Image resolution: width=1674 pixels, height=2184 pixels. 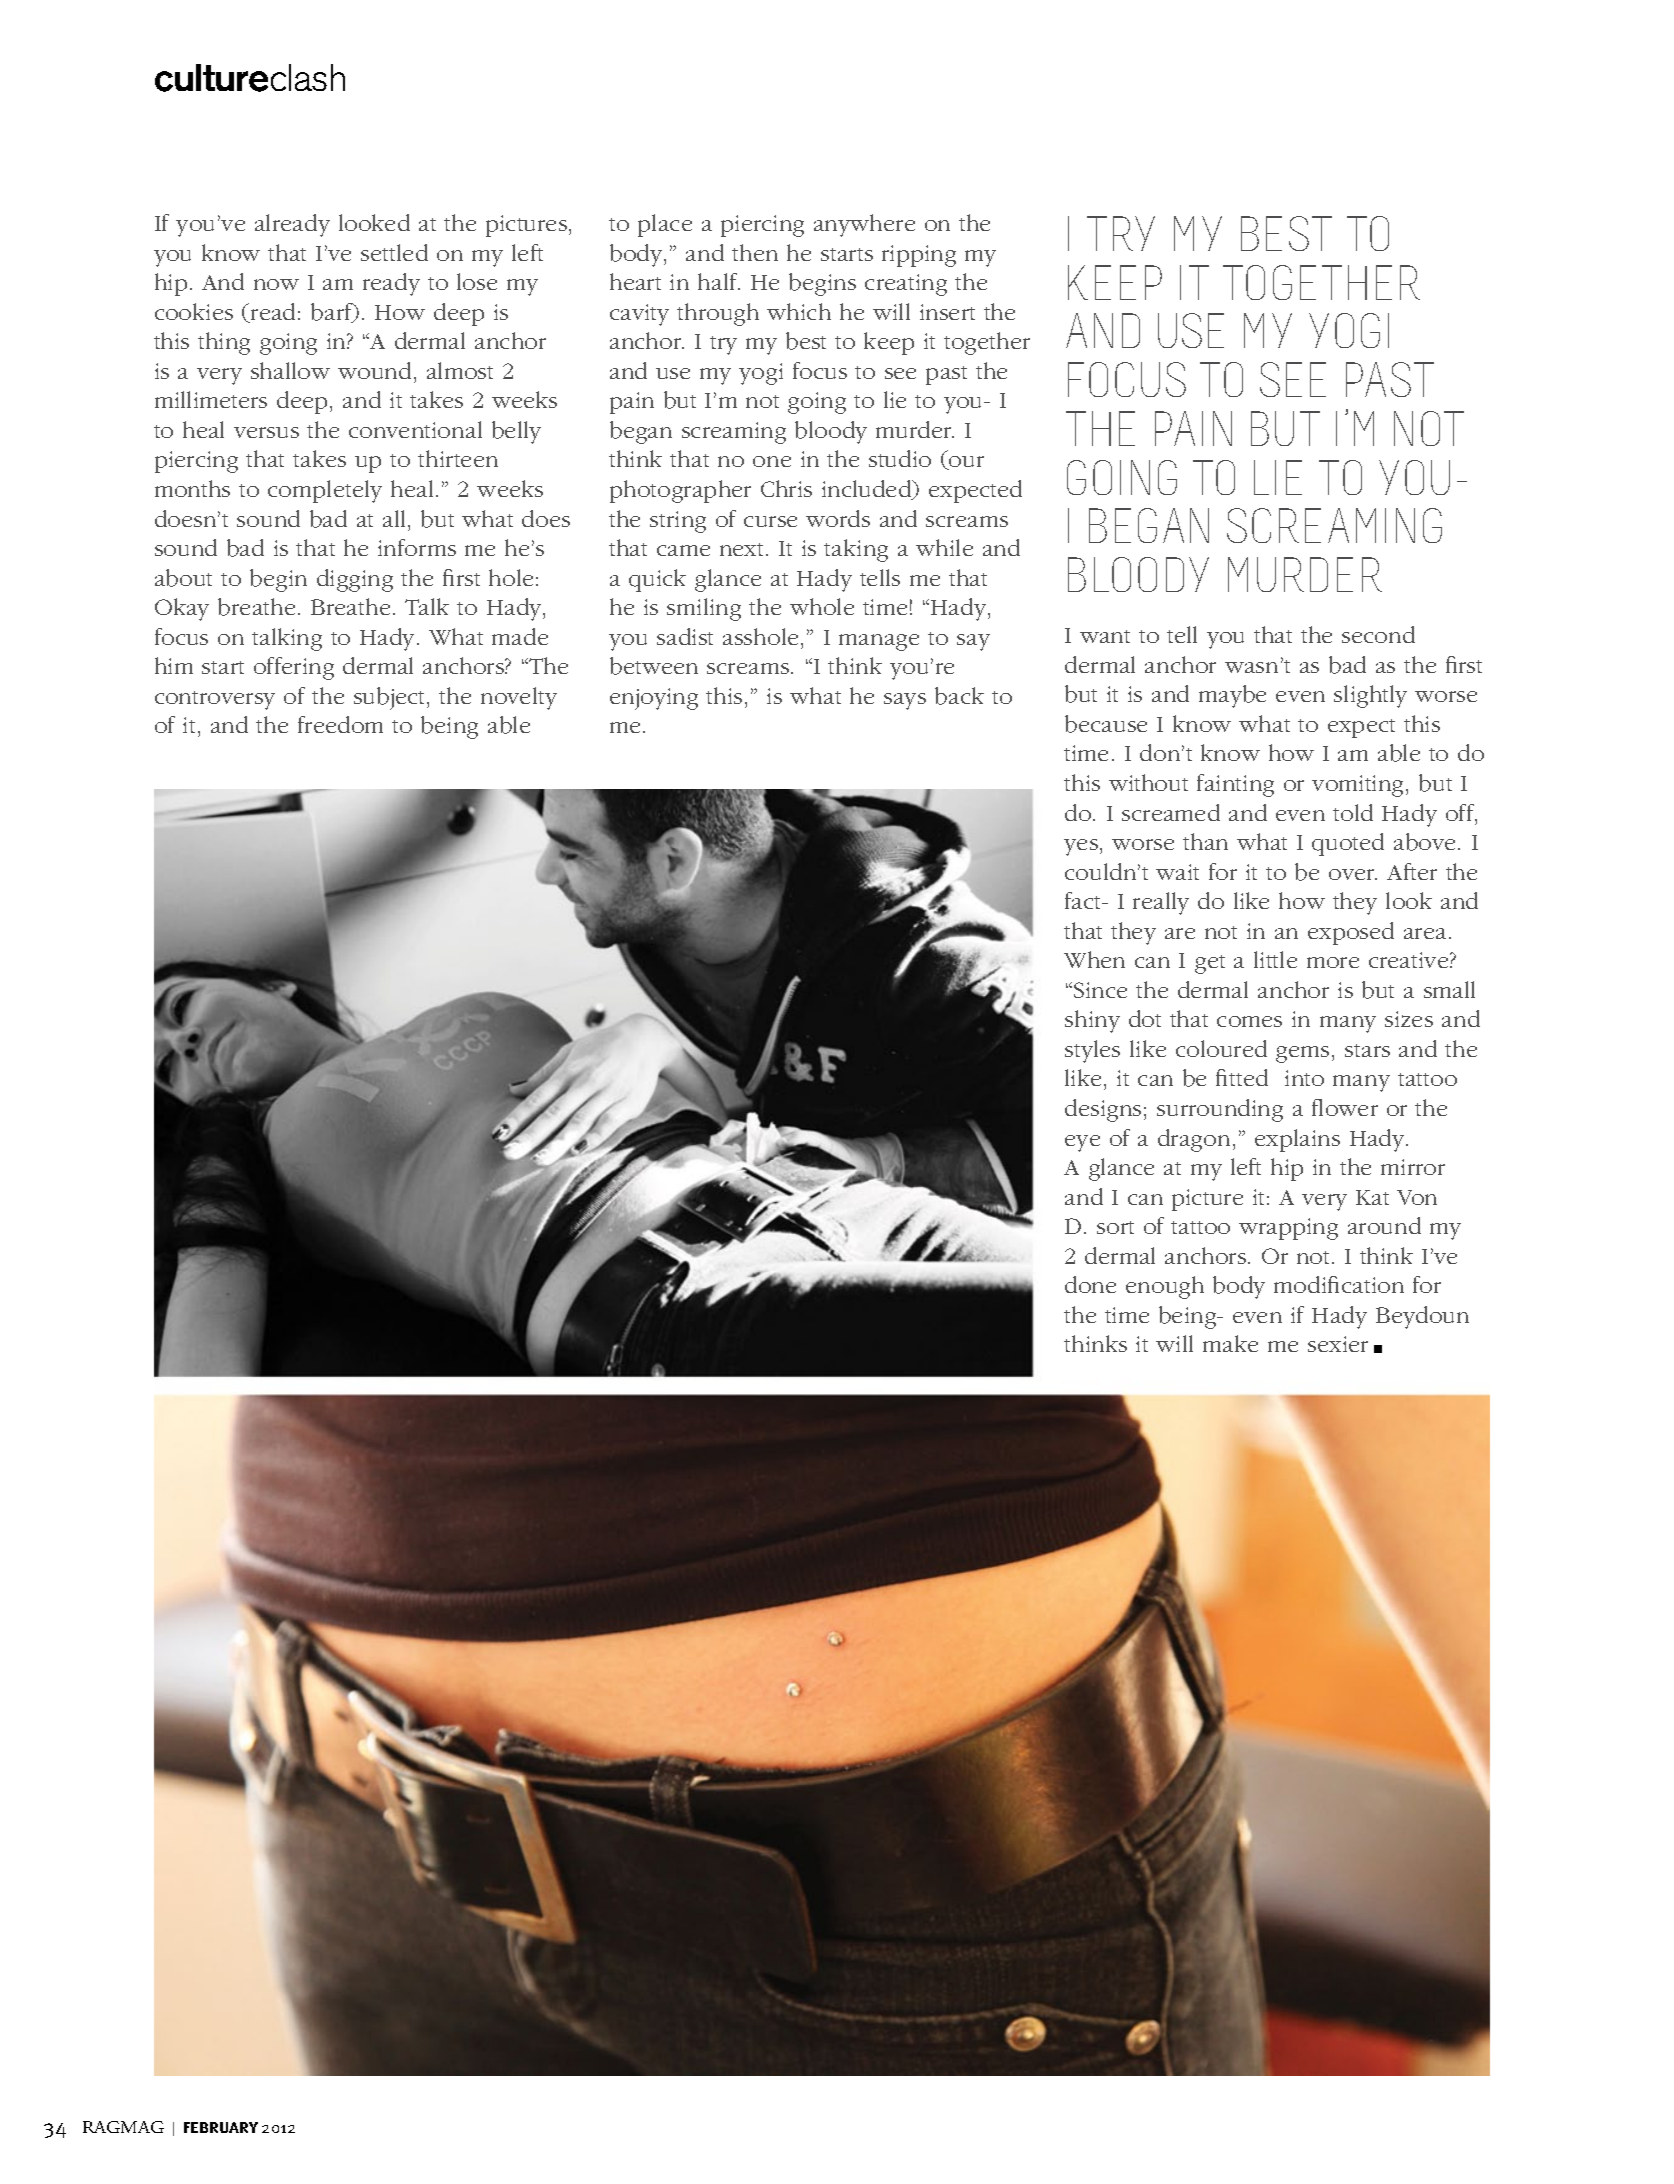 I want to click on make, so click(x=1230, y=1343).
